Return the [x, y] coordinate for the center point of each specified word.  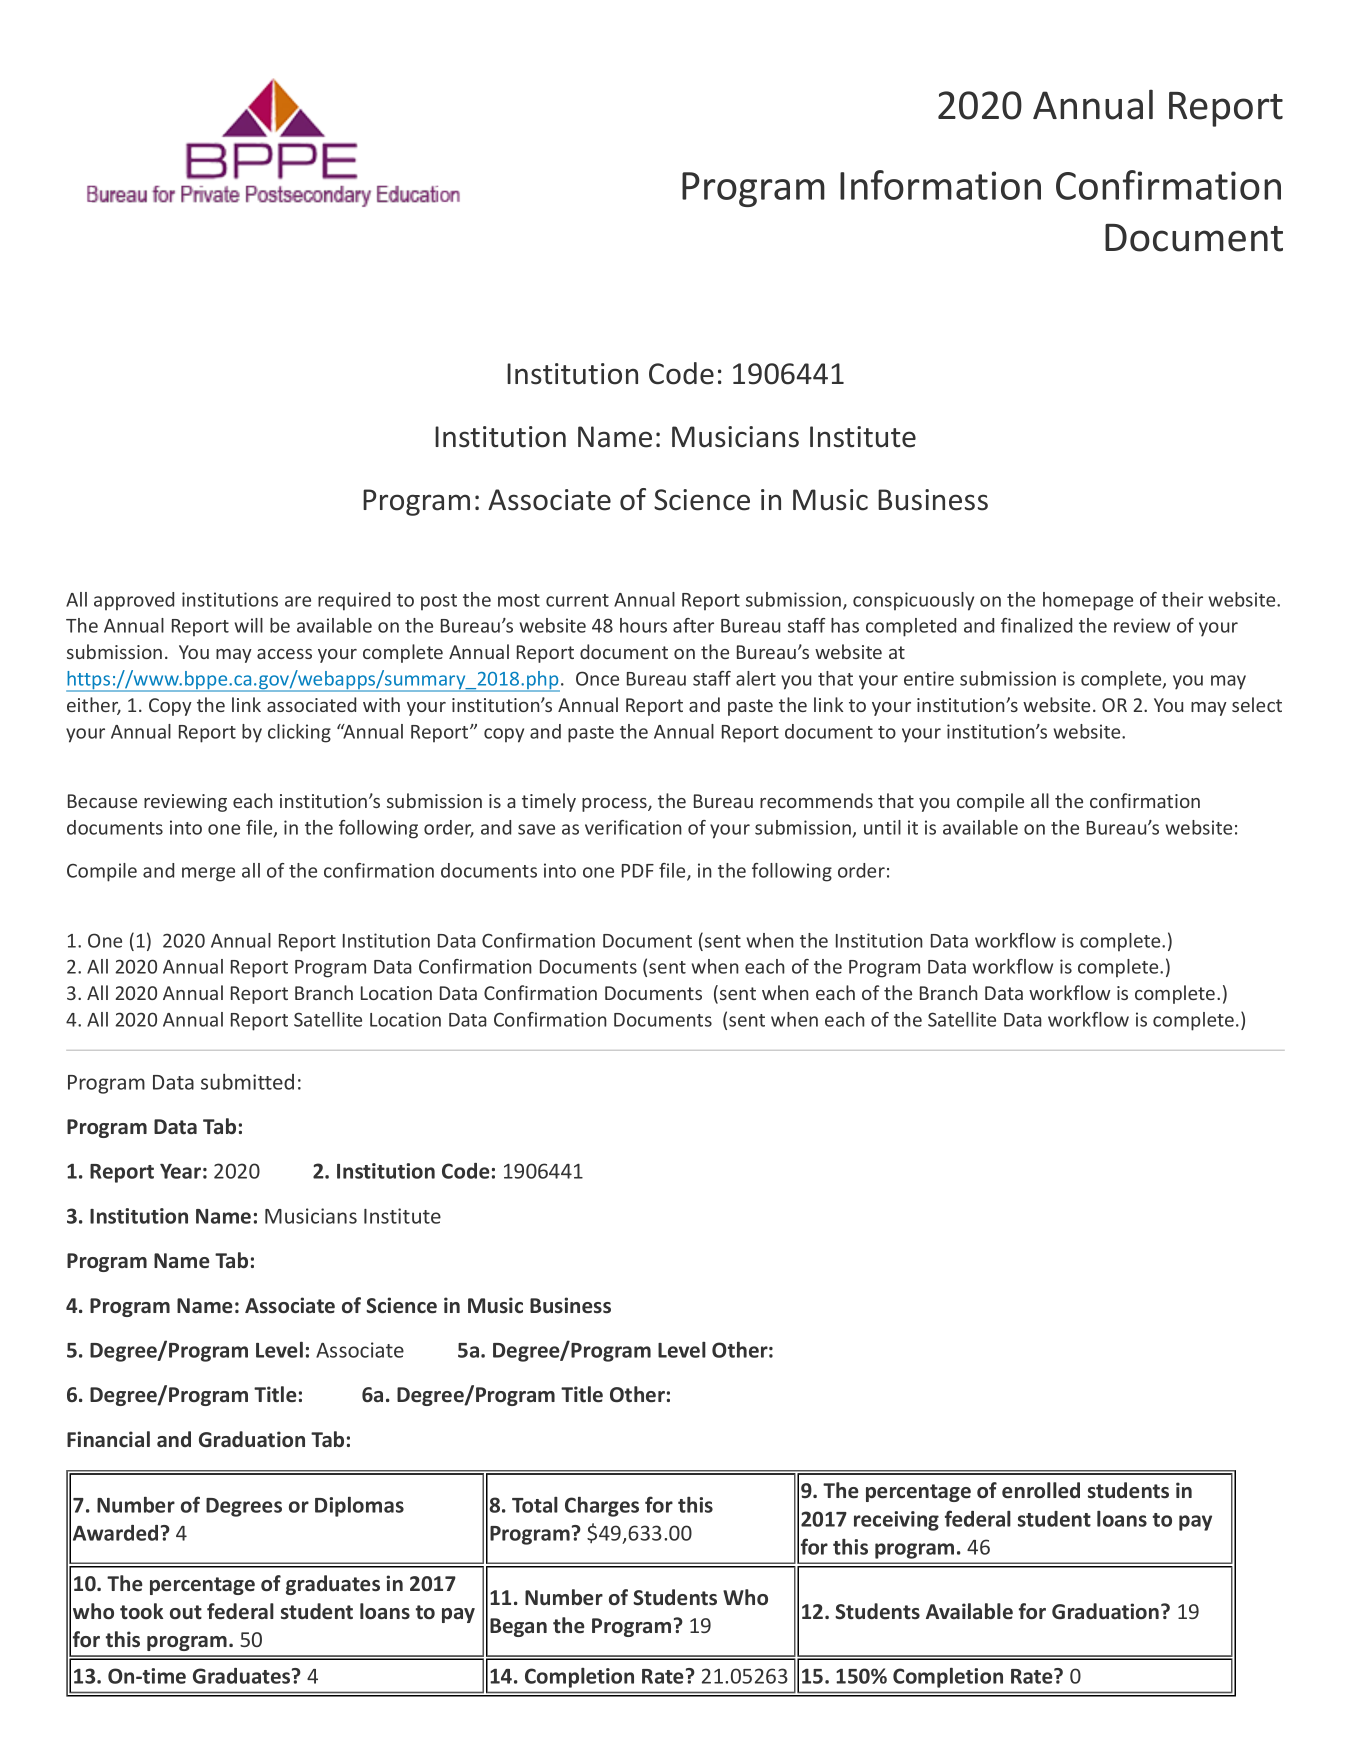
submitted [247, 1082]
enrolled [1041, 1490]
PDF [638, 871]
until [882, 827]
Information [940, 185]
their [1182, 599]
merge [208, 874]
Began [518, 1627]
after [693, 625]
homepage [1088, 601]
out [186, 1612]
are [298, 601]
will [248, 625]
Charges [602, 1506]
